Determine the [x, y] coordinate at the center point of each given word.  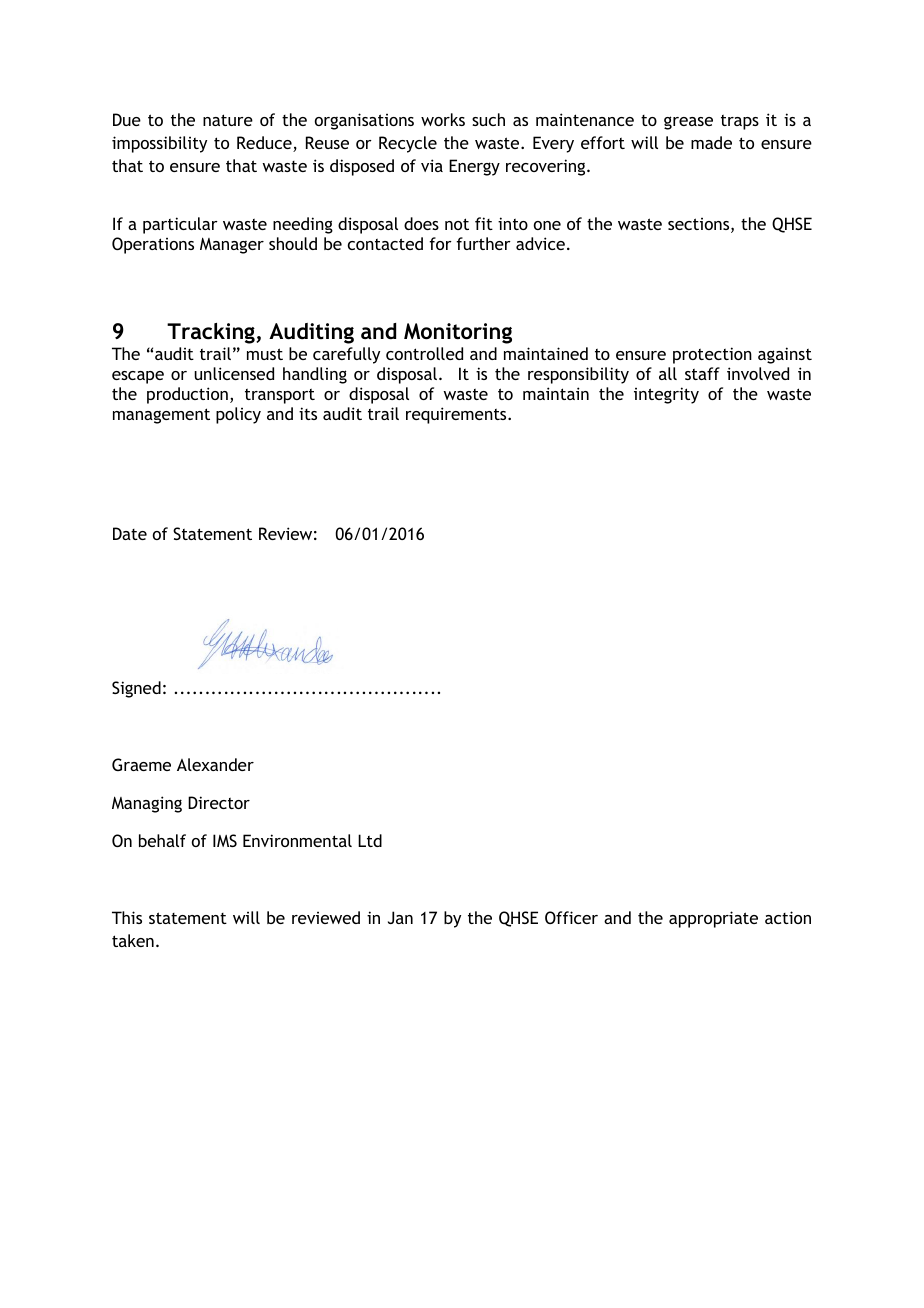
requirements [457, 415]
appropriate [713, 919]
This [127, 917]
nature [228, 120]
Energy [474, 167]
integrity [666, 395]
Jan [400, 917]
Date [130, 533]
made [711, 142]
